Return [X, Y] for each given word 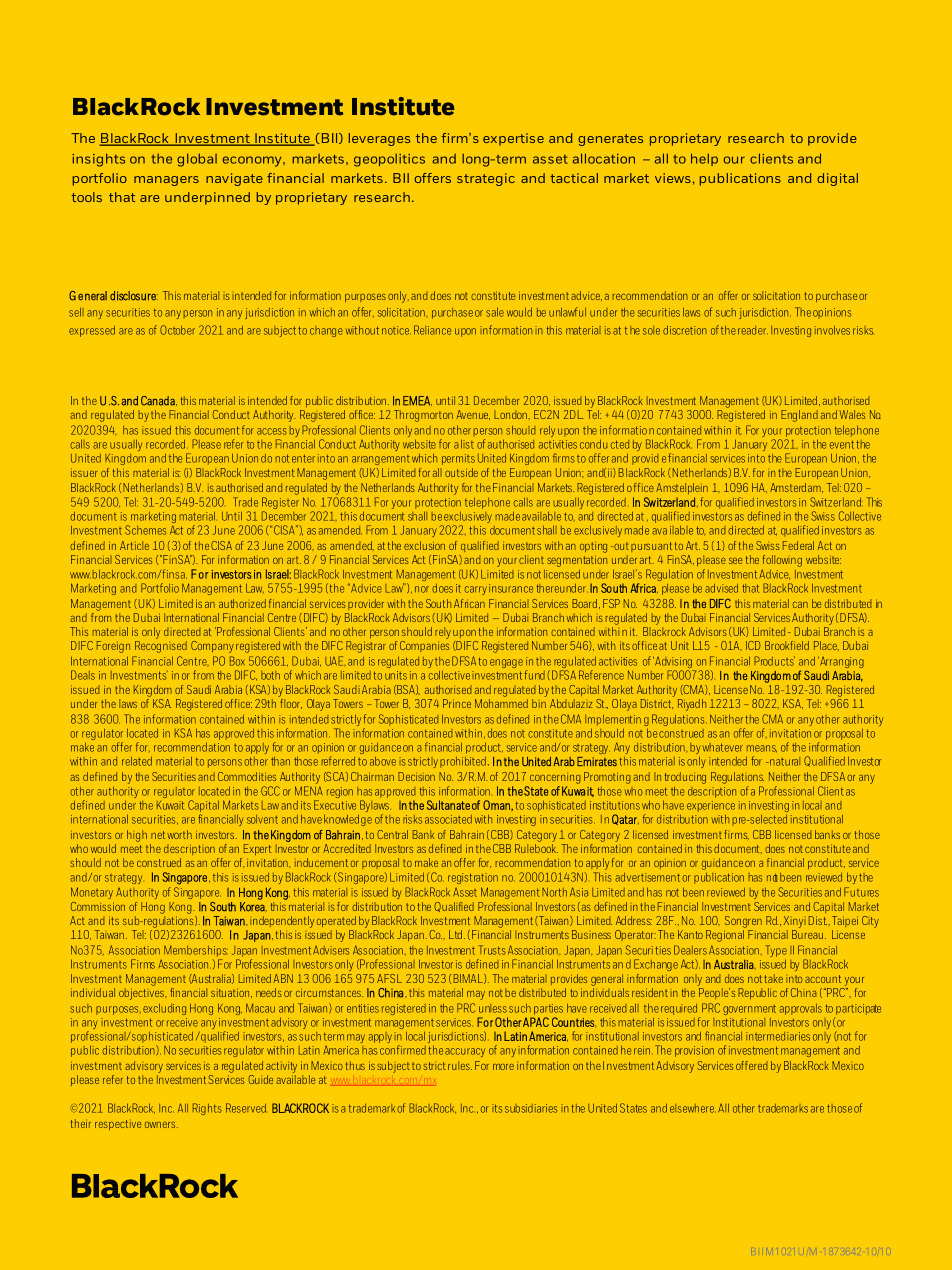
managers [166, 181]
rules [460, 1065]
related [137, 761]
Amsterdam [796, 488]
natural [784, 761]
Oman [497, 805]
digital [837, 179]
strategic [486, 179]
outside [461, 472]
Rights [207, 1109]
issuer [84, 472]
